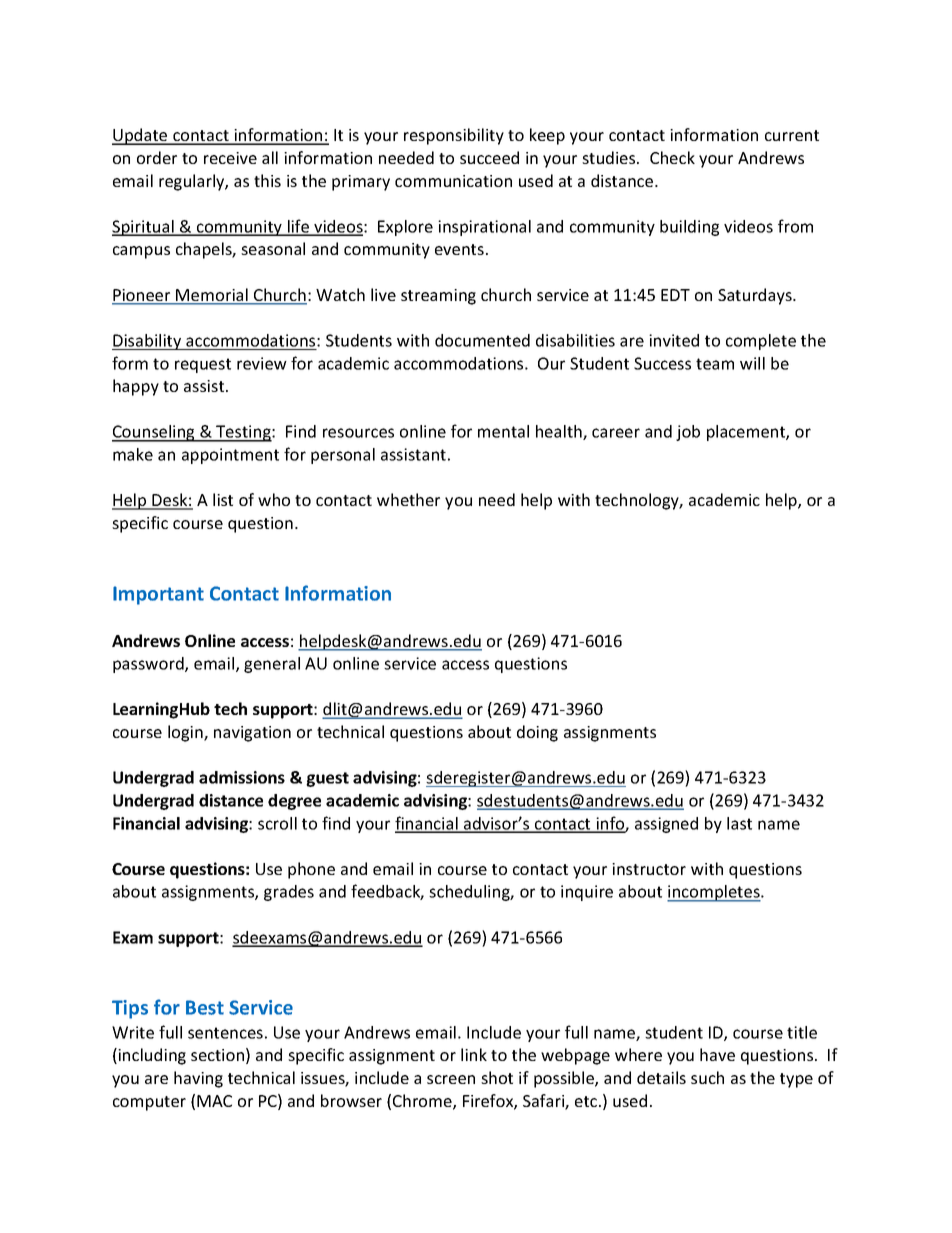  I want to click on having, so click(198, 1079).
